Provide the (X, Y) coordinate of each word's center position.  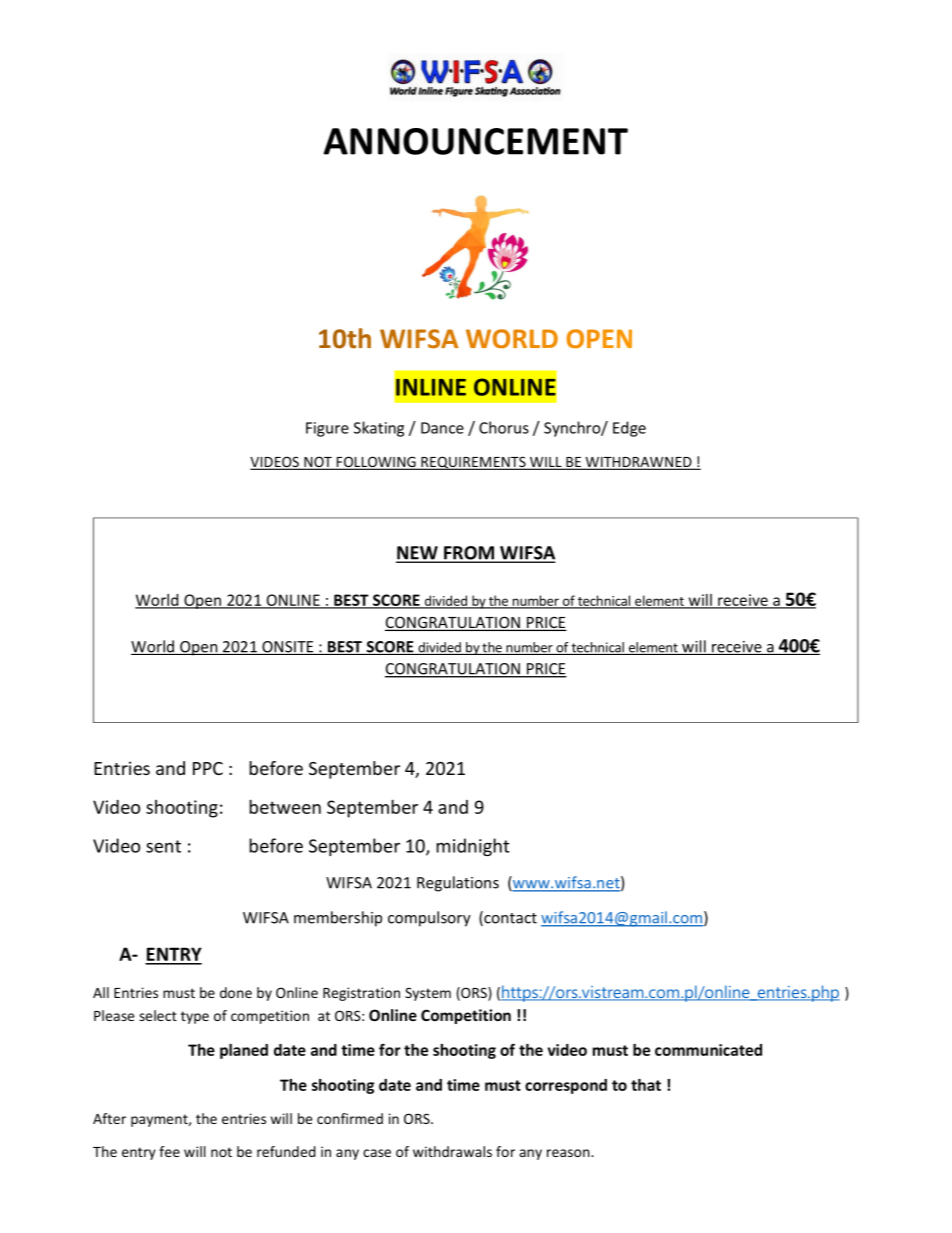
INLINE (431, 387)
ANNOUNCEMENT (475, 141)
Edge (629, 429)
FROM (469, 554)
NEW (418, 554)
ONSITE (288, 648)
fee (169, 1151)
